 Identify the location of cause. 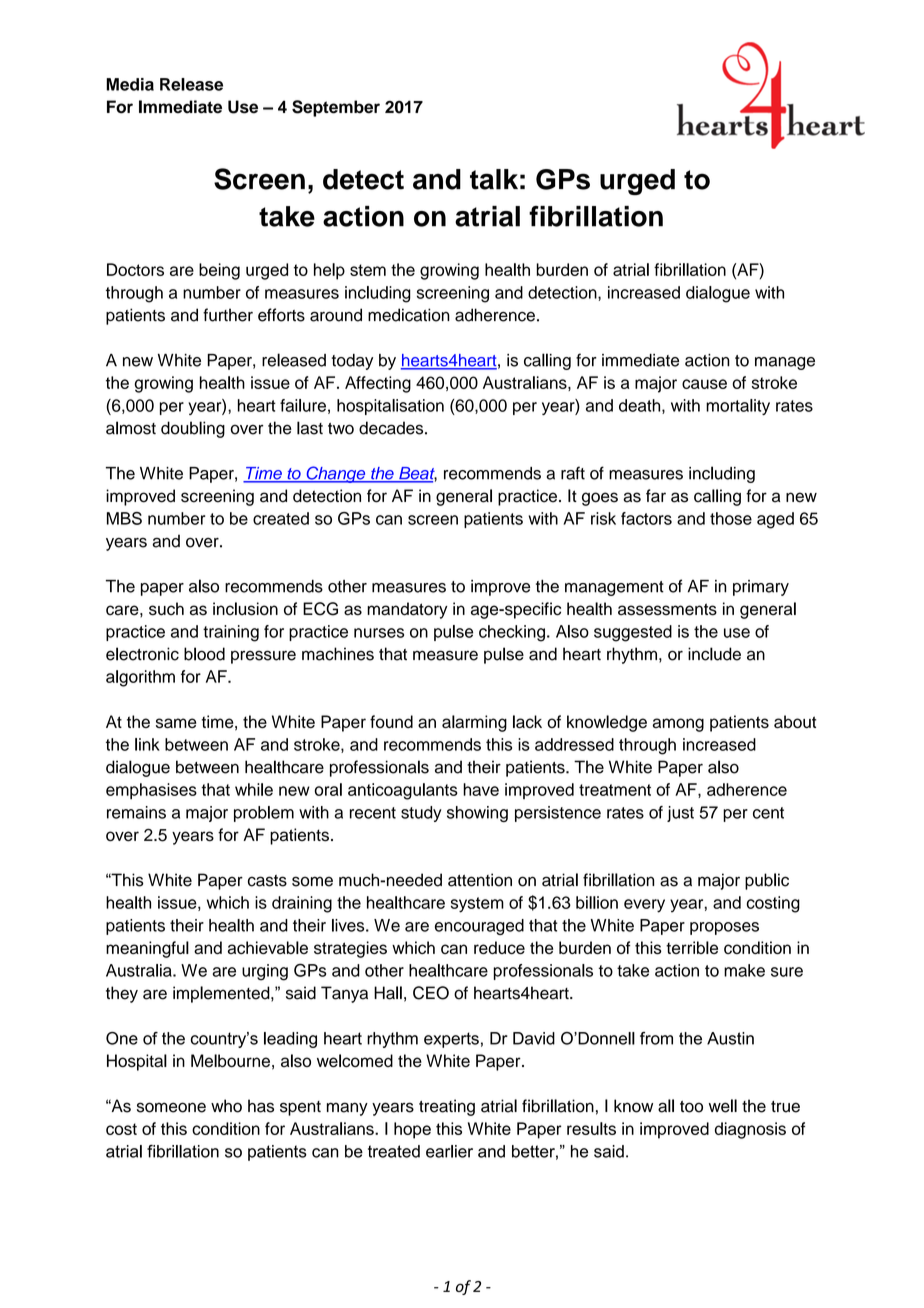
(704, 384).
